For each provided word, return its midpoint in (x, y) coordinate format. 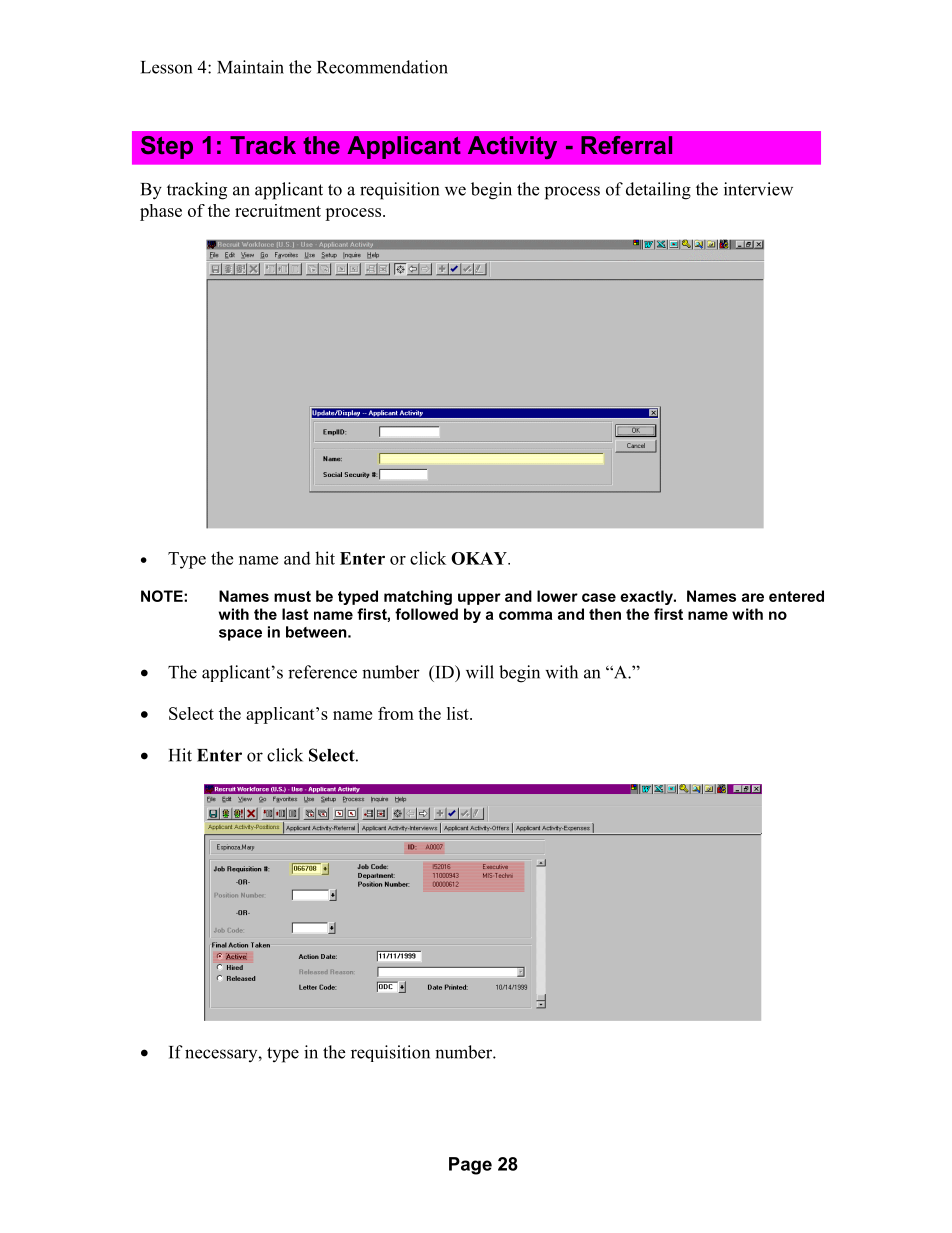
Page (470, 1166)
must (292, 596)
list (459, 713)
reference (322, 672)
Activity (512, 147)
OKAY (480, 558)
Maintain (250, 67)
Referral (626, 145)
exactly (647, 597)
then (605, 614)
